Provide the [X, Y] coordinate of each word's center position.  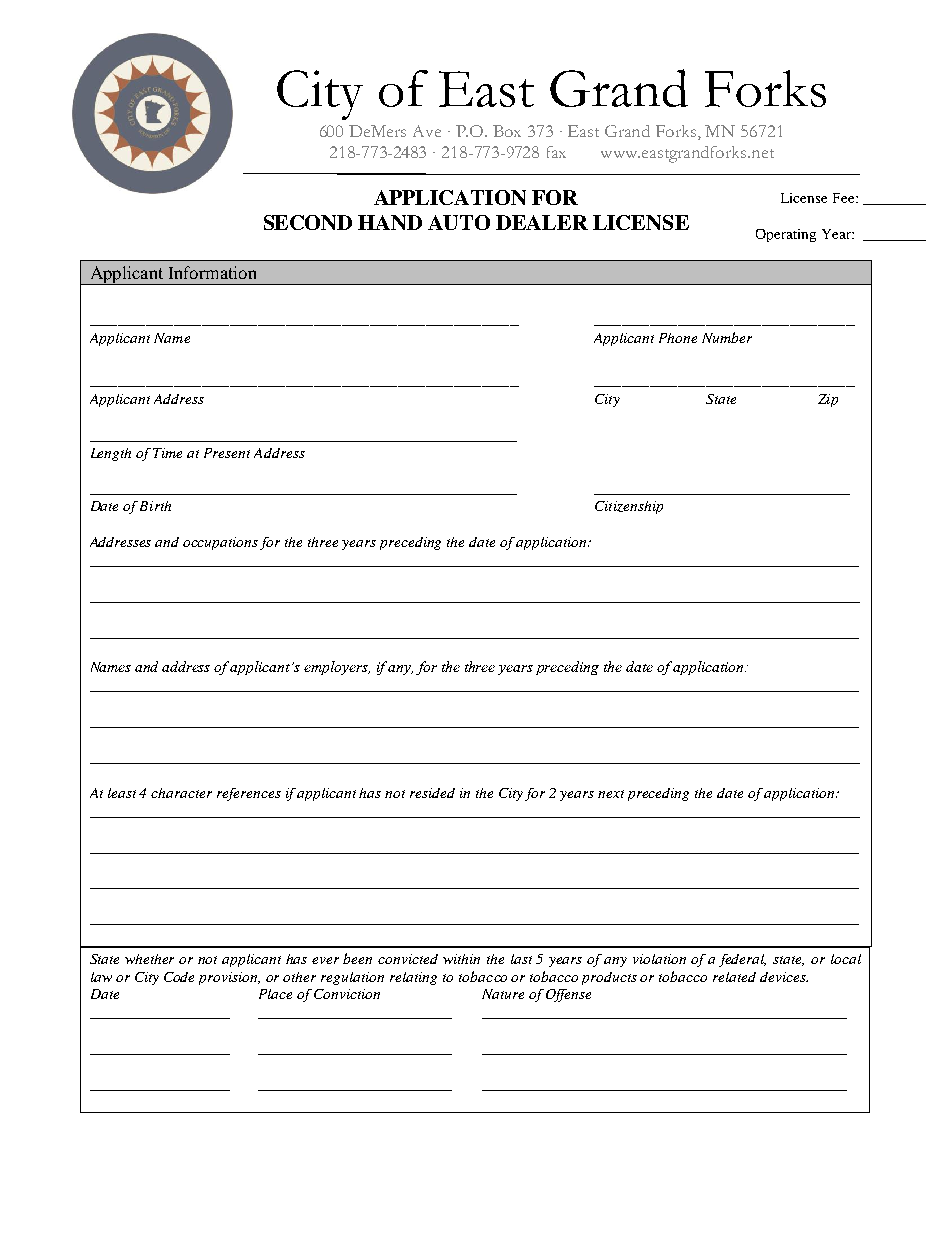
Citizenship [629, 507]
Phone [678, 338]
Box [507, 131]
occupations [220, 543]
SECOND [308, 222]
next [611, 794]
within [461, 959]
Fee [845, 198]
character [181, 793]
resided [432, 793]
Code [179, 977]
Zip [828, 400]
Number [727, 337]
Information [212, 272]
